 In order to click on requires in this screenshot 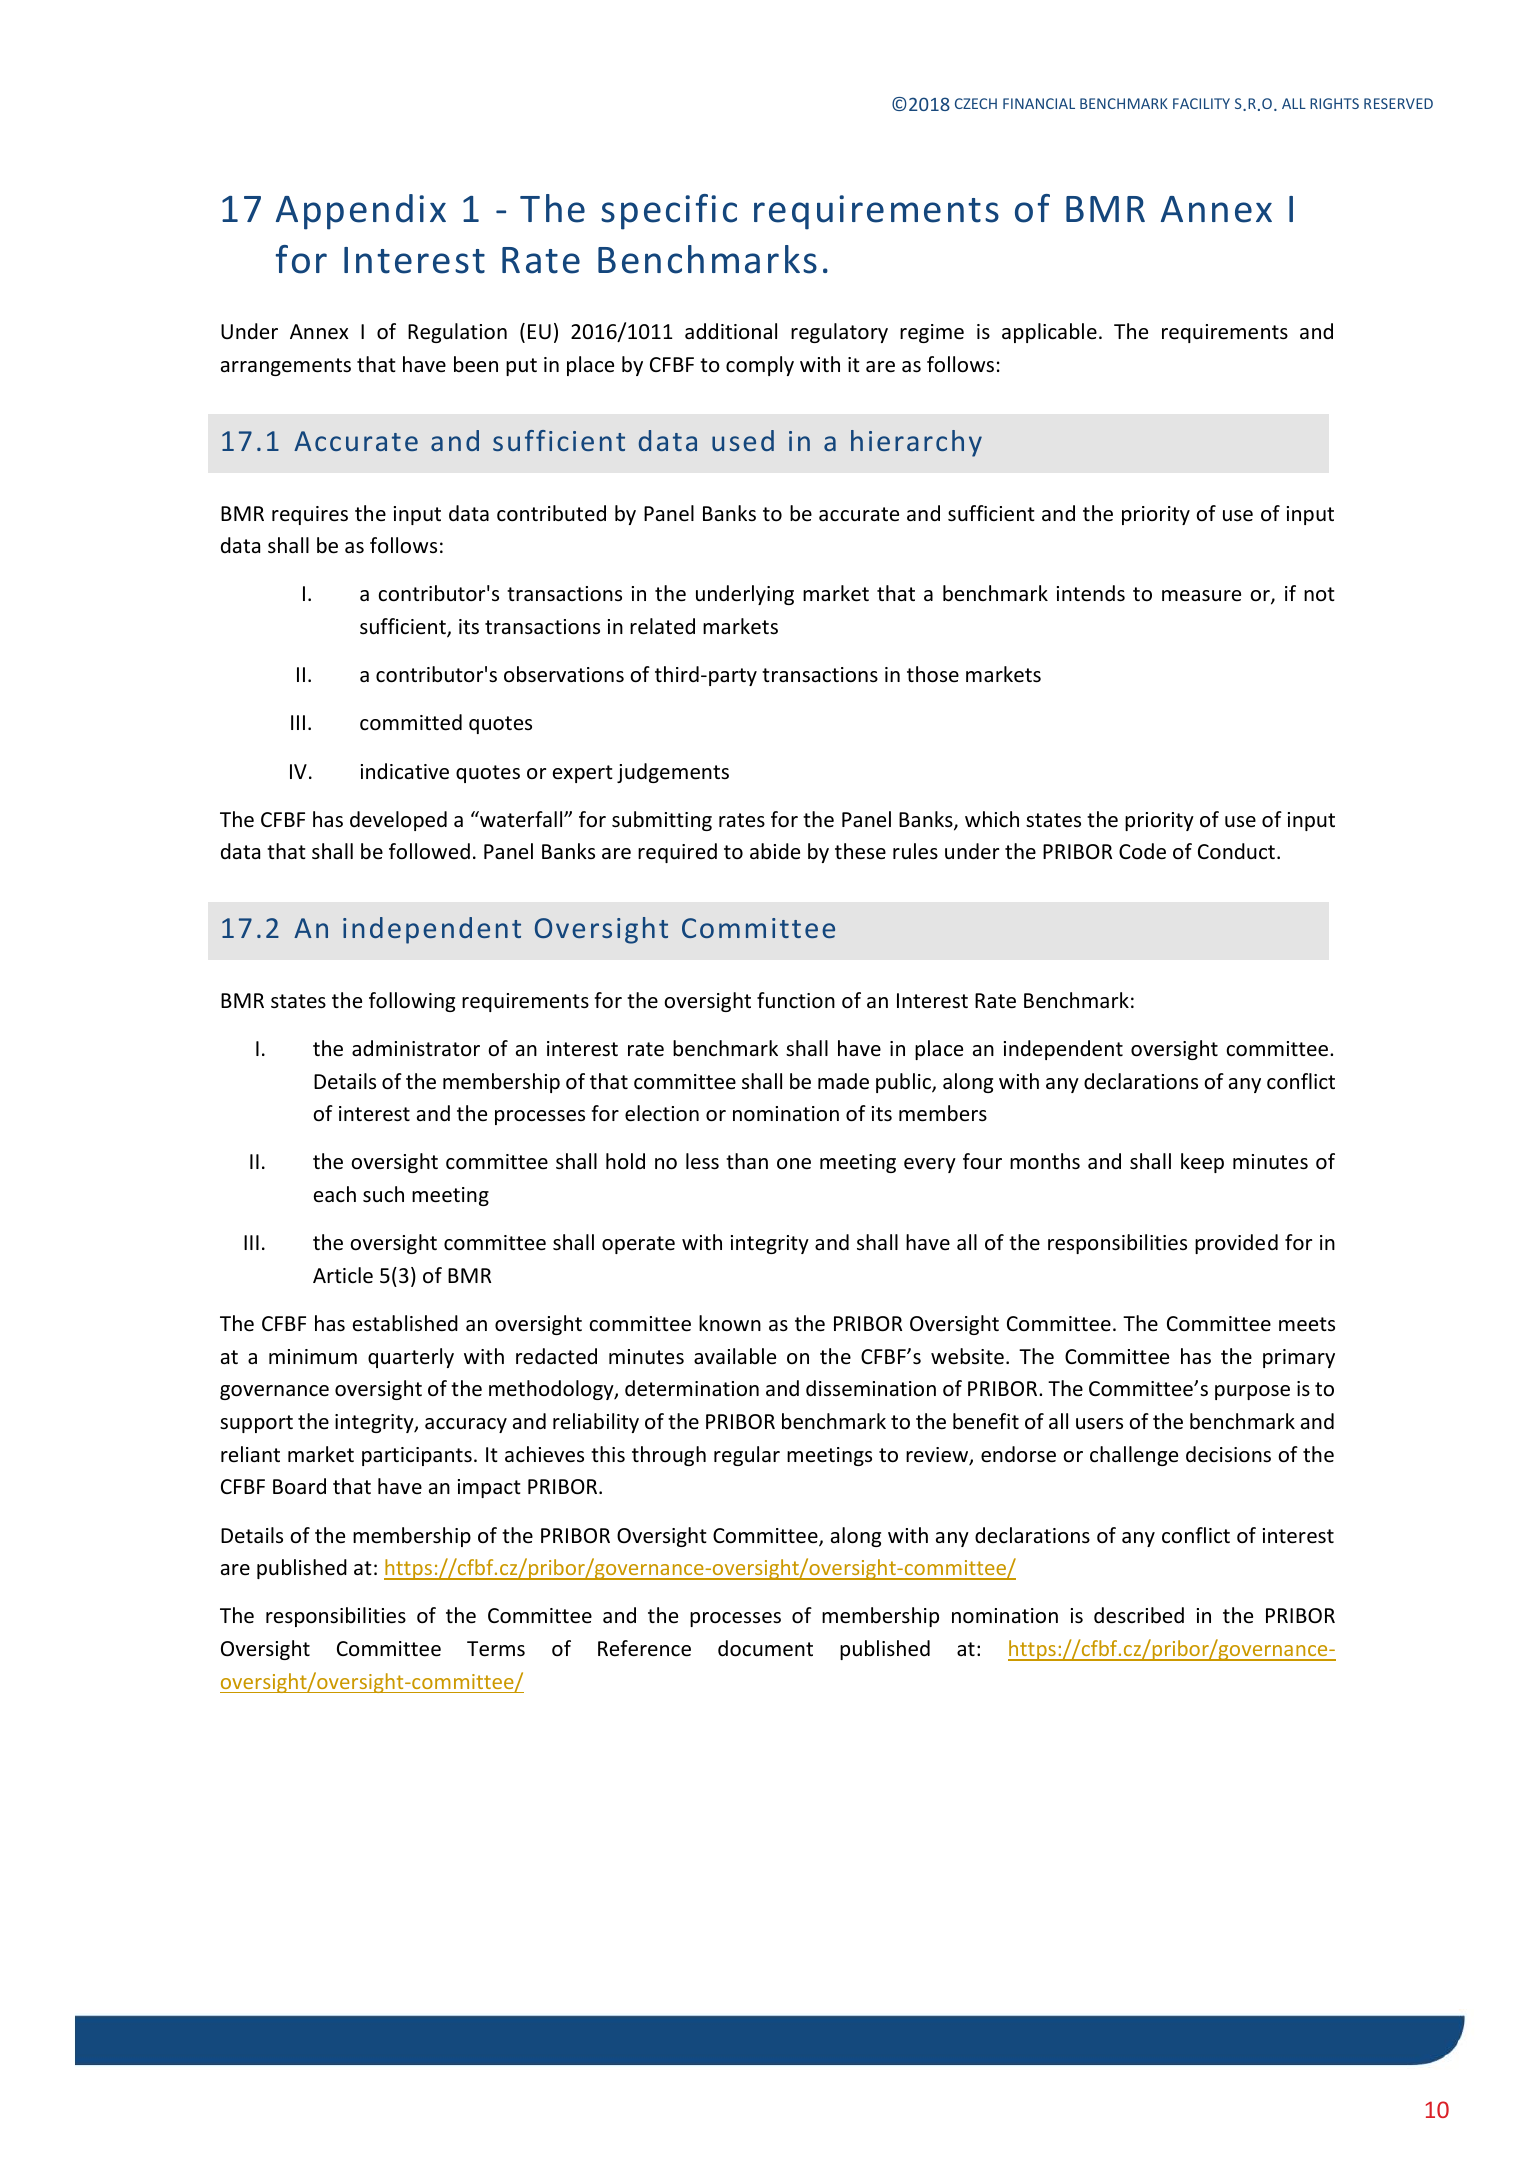, I will do `click(310, 515)`.
